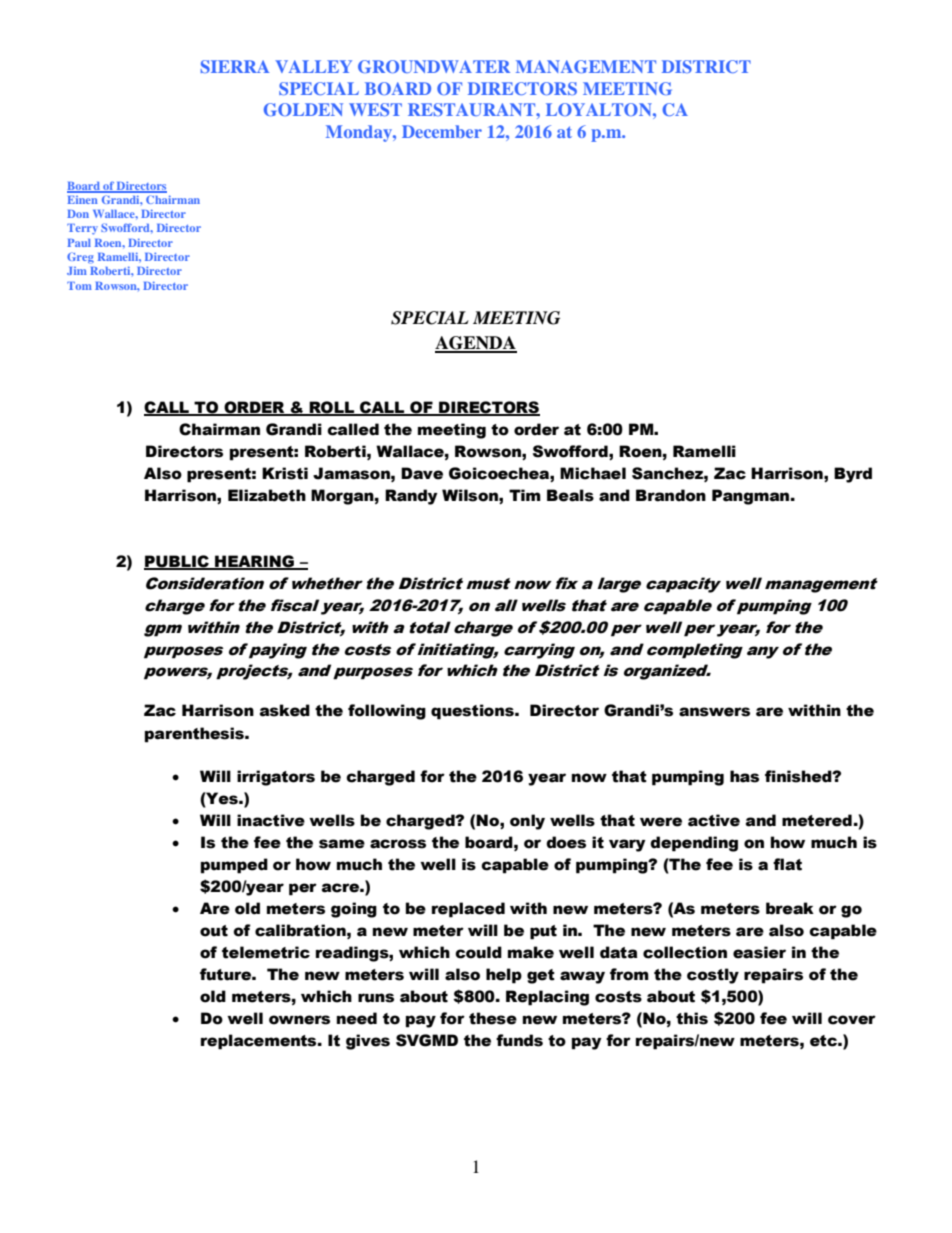 This document has height=1233, width=952. I want to click on asked, so click(285, 710).
